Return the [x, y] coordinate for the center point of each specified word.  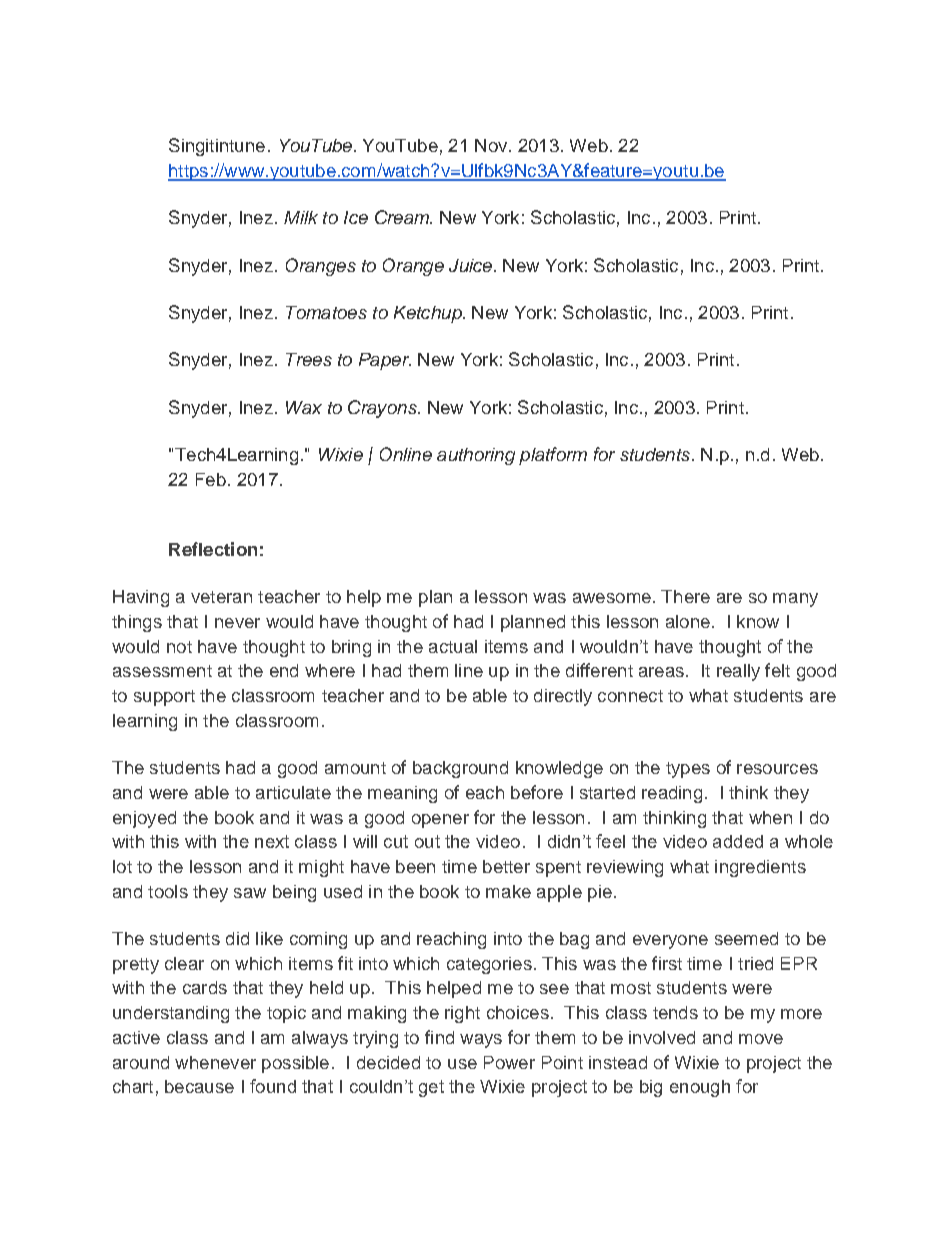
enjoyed [144, 819]
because [199, 1086]
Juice [472, 265]
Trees [309, 359]
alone [688, 621]
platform [553, 456]
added [738, 841]
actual [453, 646]
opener [440, 821]
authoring [476, 456]
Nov [492, 145]
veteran [221, 597]
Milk [301, 217]
